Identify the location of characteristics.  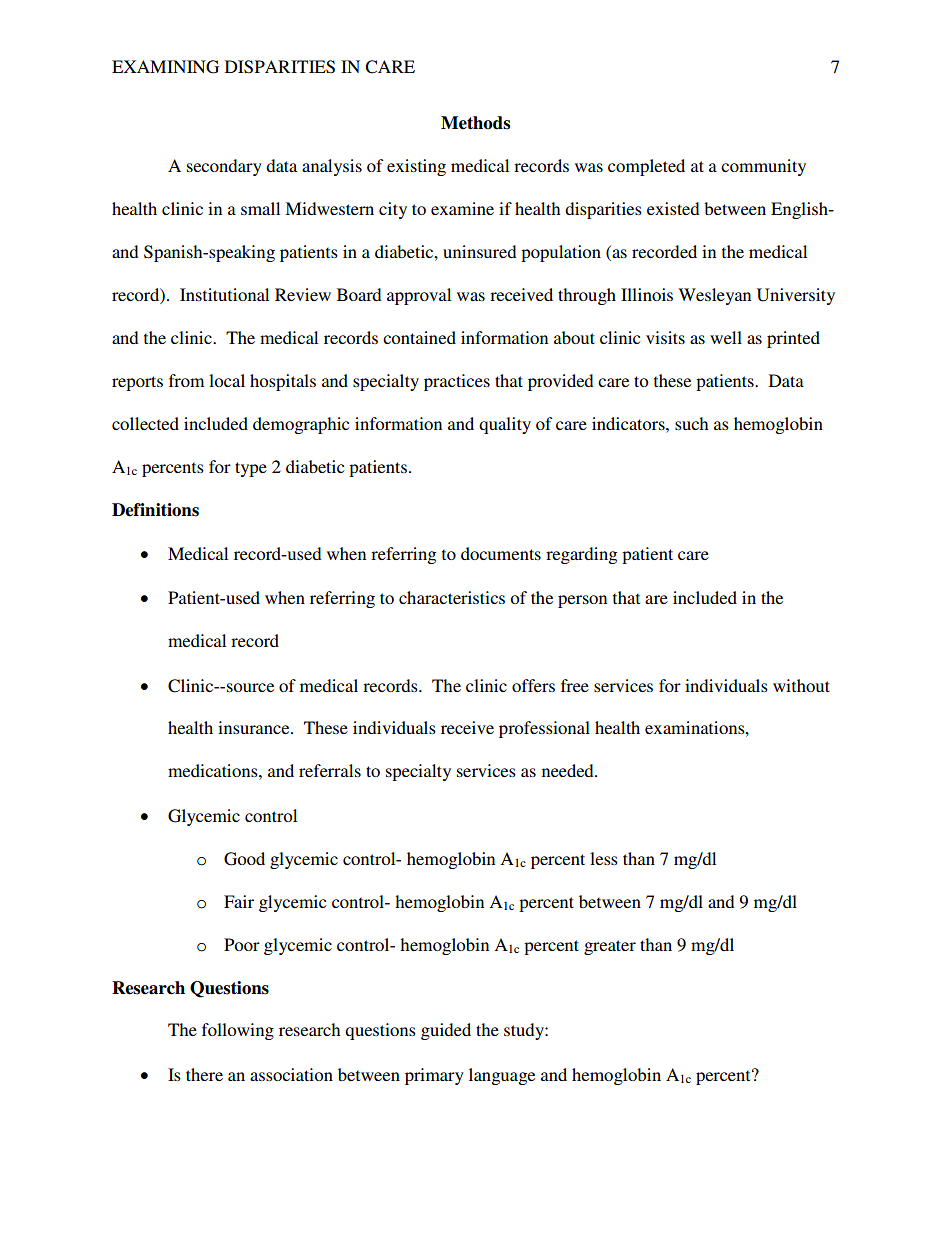
(452, 597).
